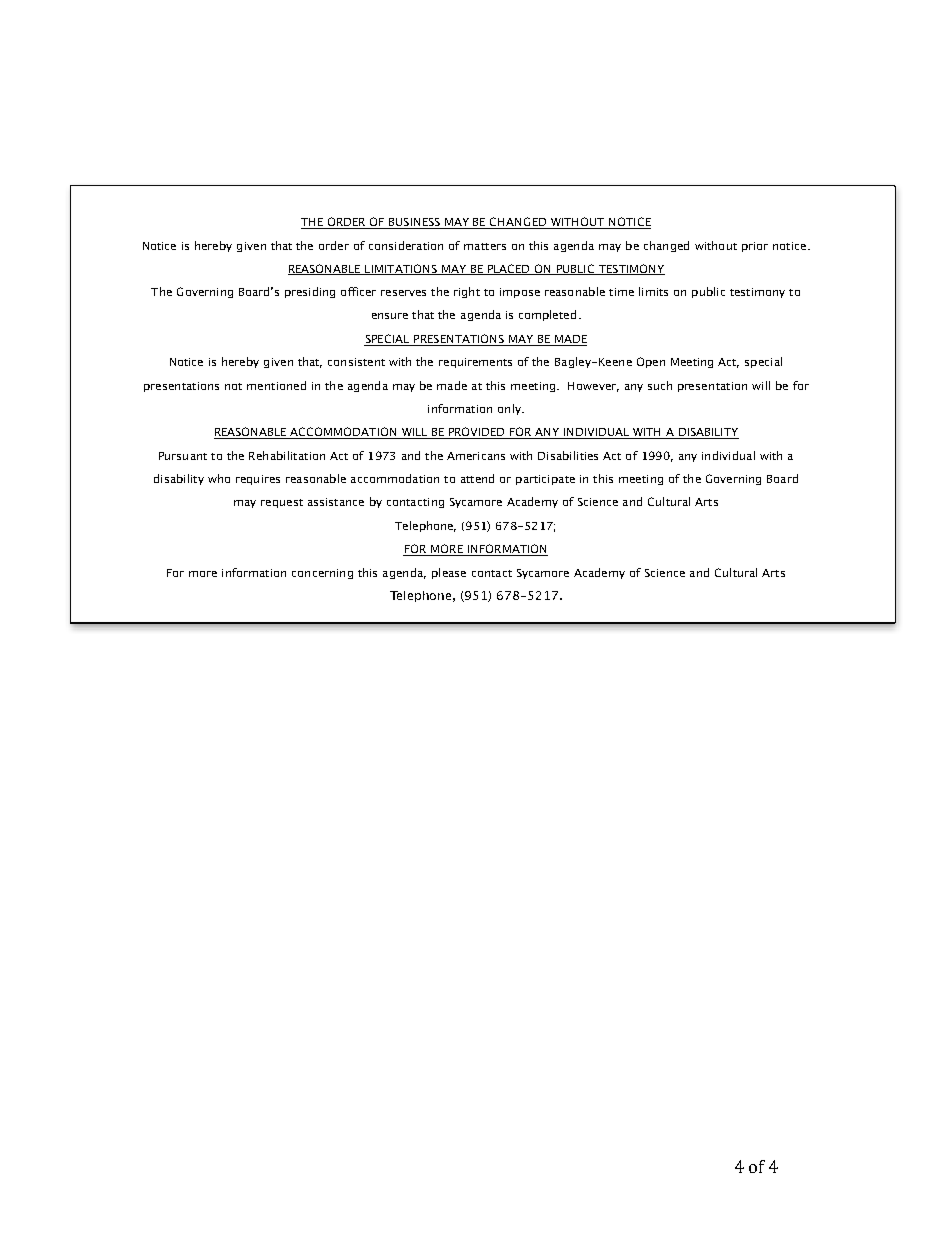  I want to click on only, so click(510, 409).
